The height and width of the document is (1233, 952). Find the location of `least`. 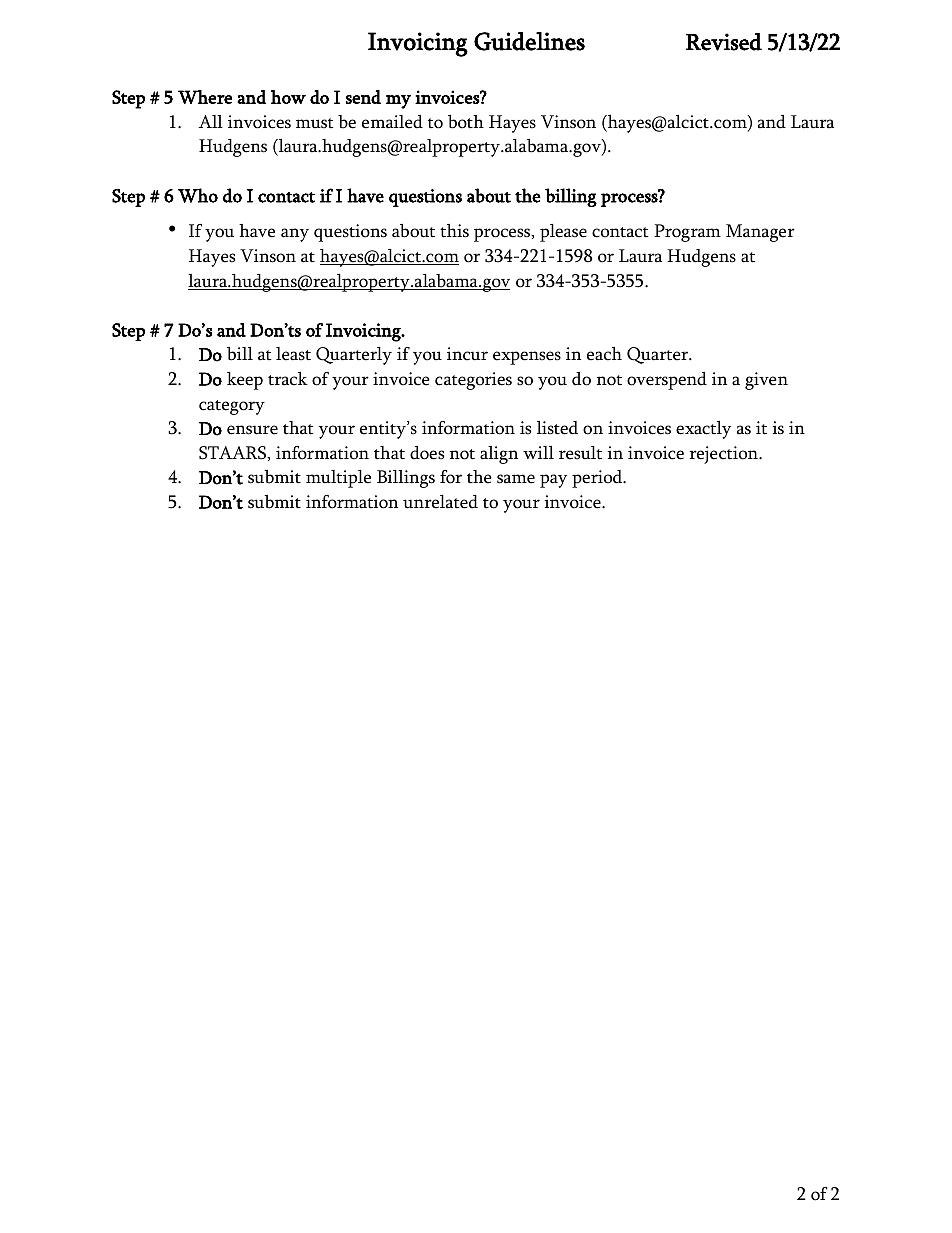

least is located at coordinates (293, 354).
